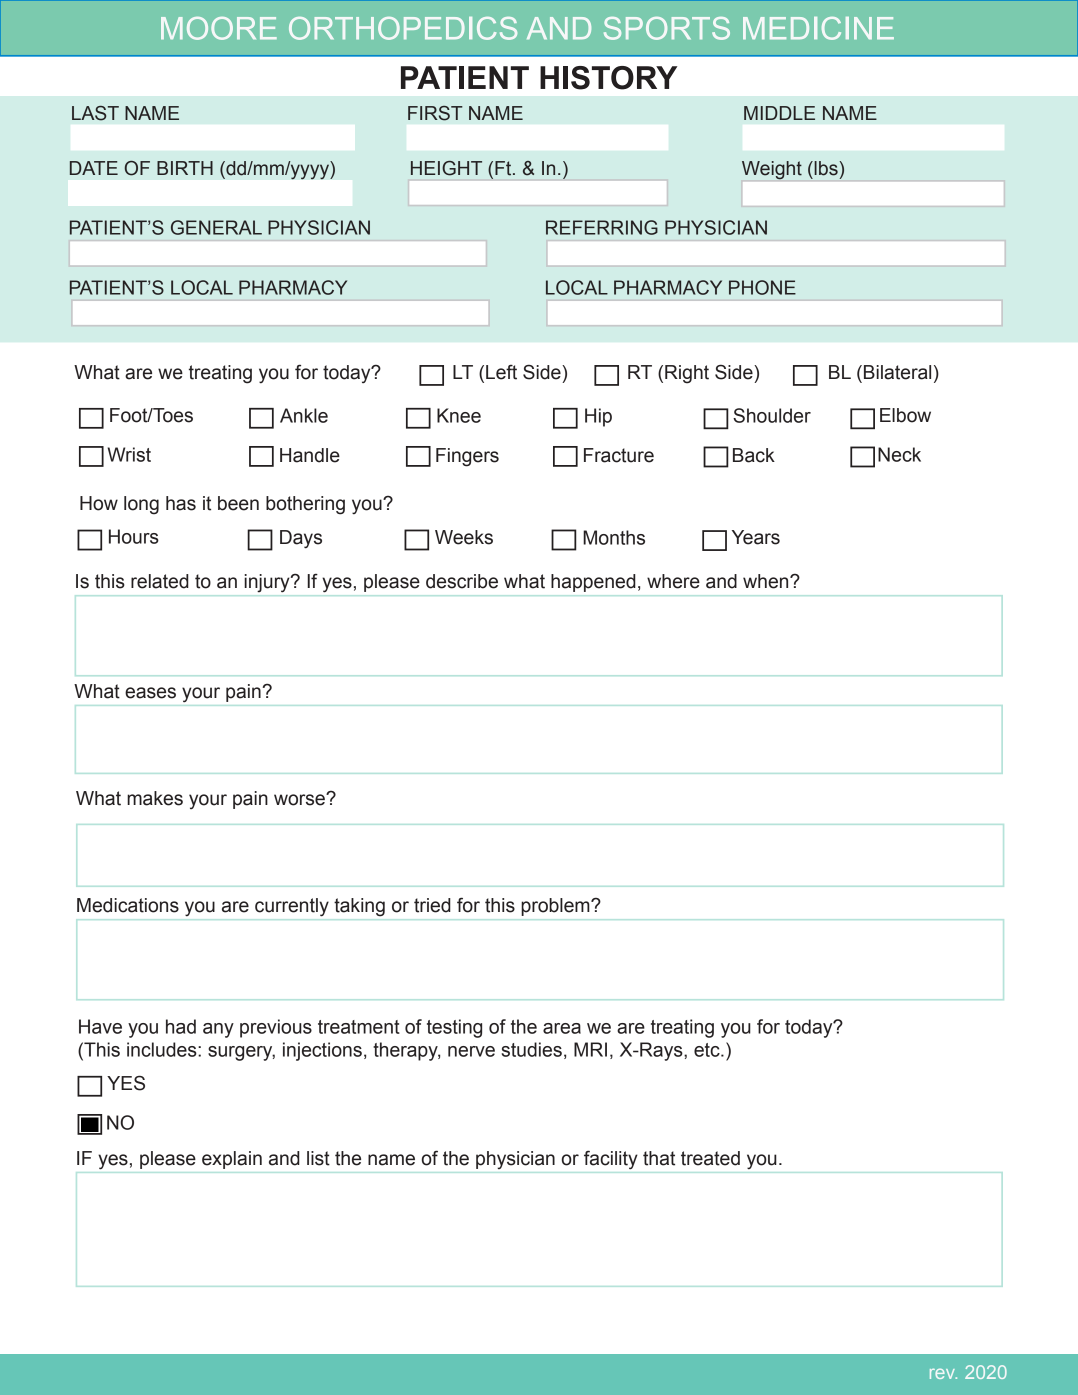  I want to click on Medications, so click(128, 905).
